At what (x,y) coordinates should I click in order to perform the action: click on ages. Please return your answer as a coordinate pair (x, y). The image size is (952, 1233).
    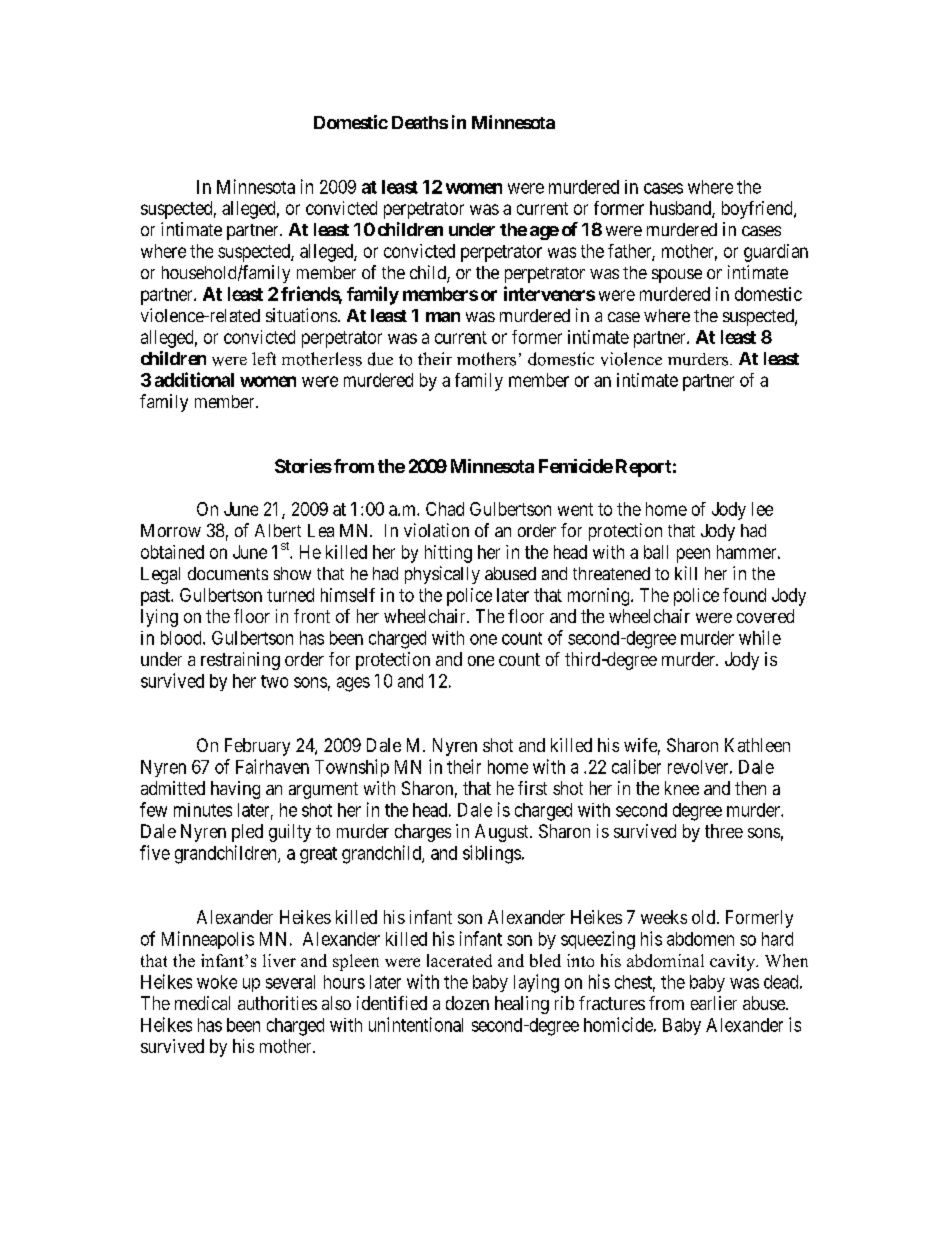
    Looking at the image, I should click on (353, 684).
